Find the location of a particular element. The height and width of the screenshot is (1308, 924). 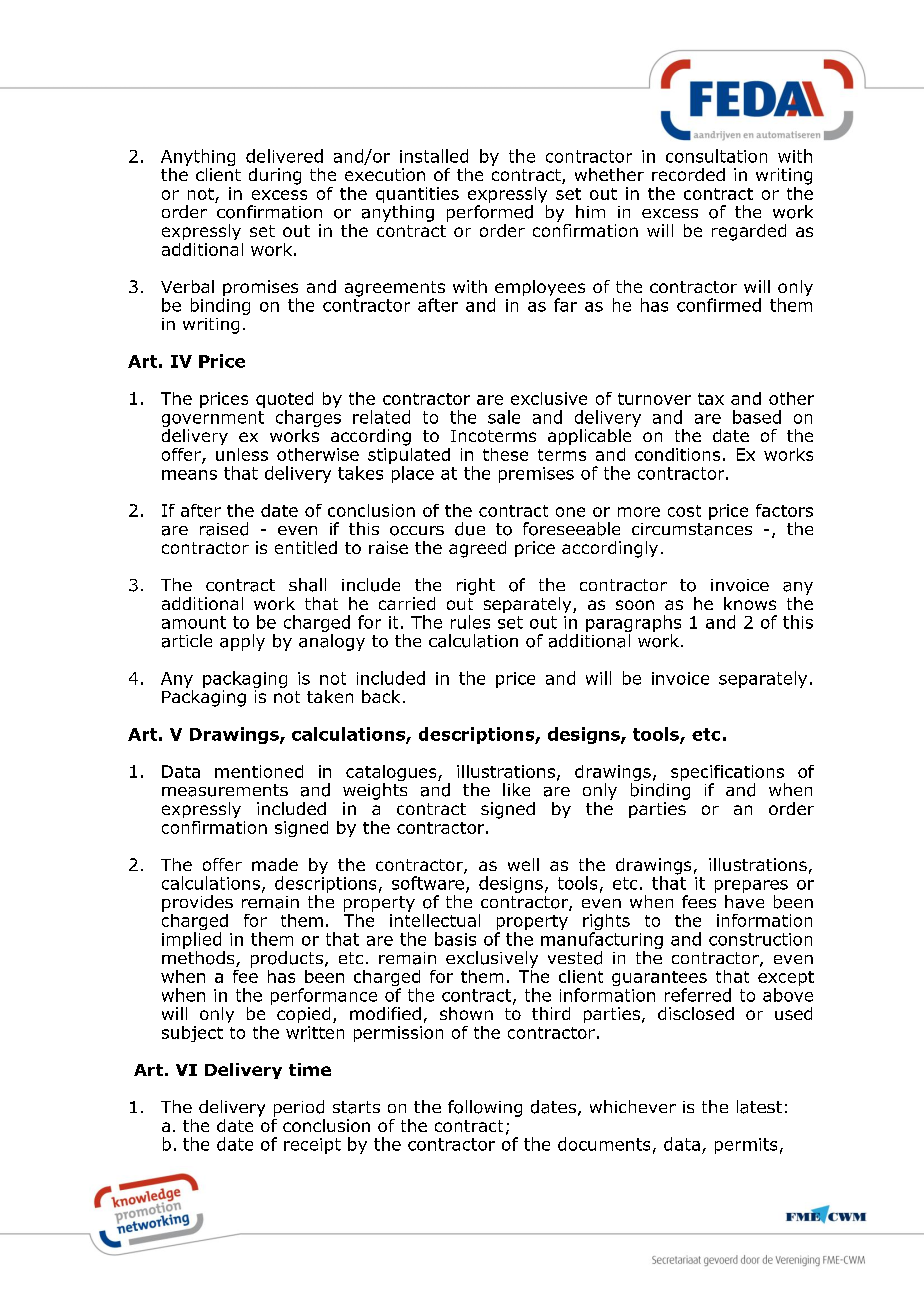

latest is located at coordinates (759, 1107).
